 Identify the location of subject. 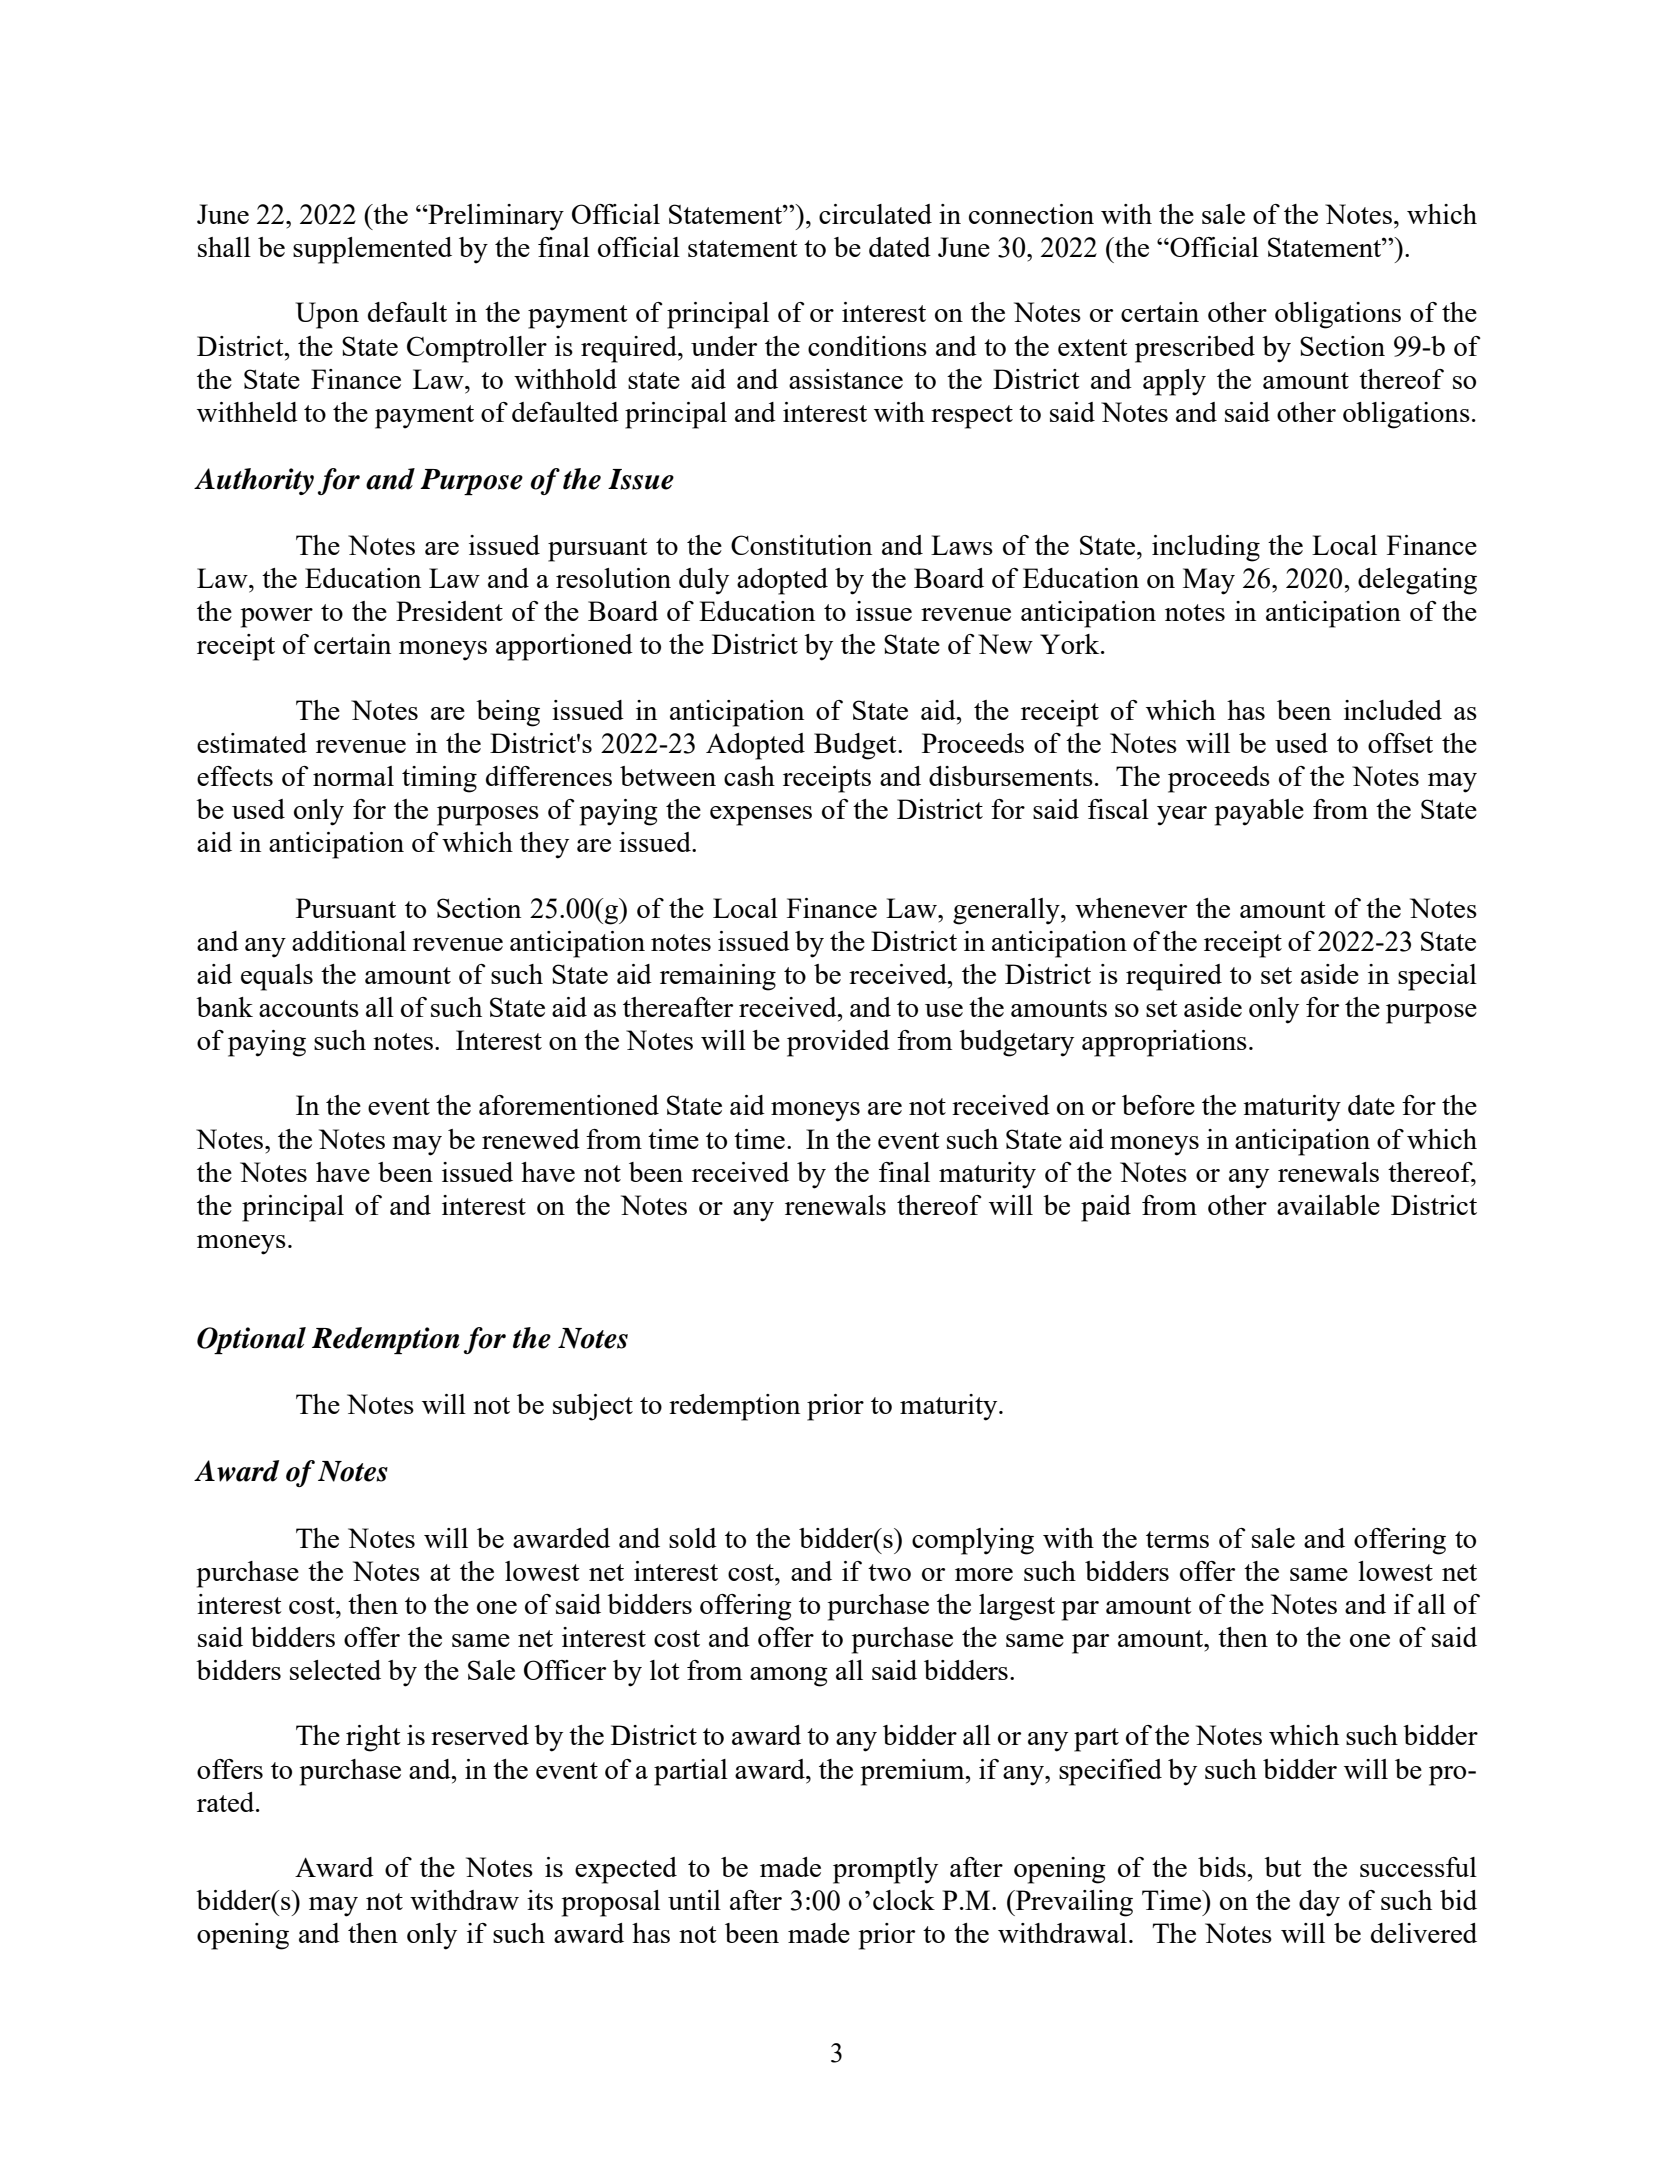
(593, 1407).
